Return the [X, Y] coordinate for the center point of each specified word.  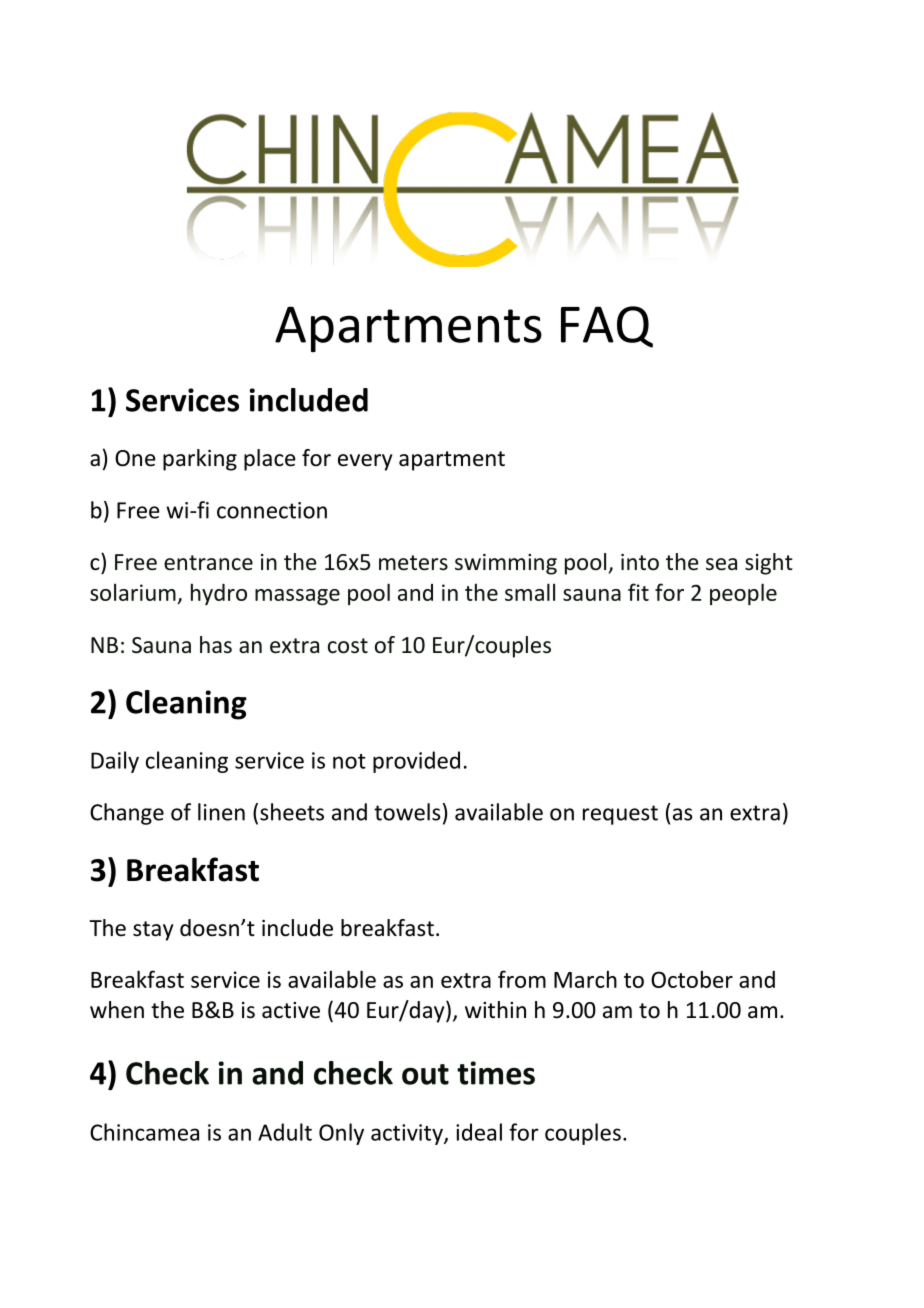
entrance [208, 563]
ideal [479, 1132]
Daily [115, 762]
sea [721, 564]
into [640, 562]
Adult [285, 1132]
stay [153, 931]
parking [200, 460]
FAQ [607, 327]
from [522, 979]
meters [413, 563]
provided [416, 762]
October [692, 979]
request [620, 815]
